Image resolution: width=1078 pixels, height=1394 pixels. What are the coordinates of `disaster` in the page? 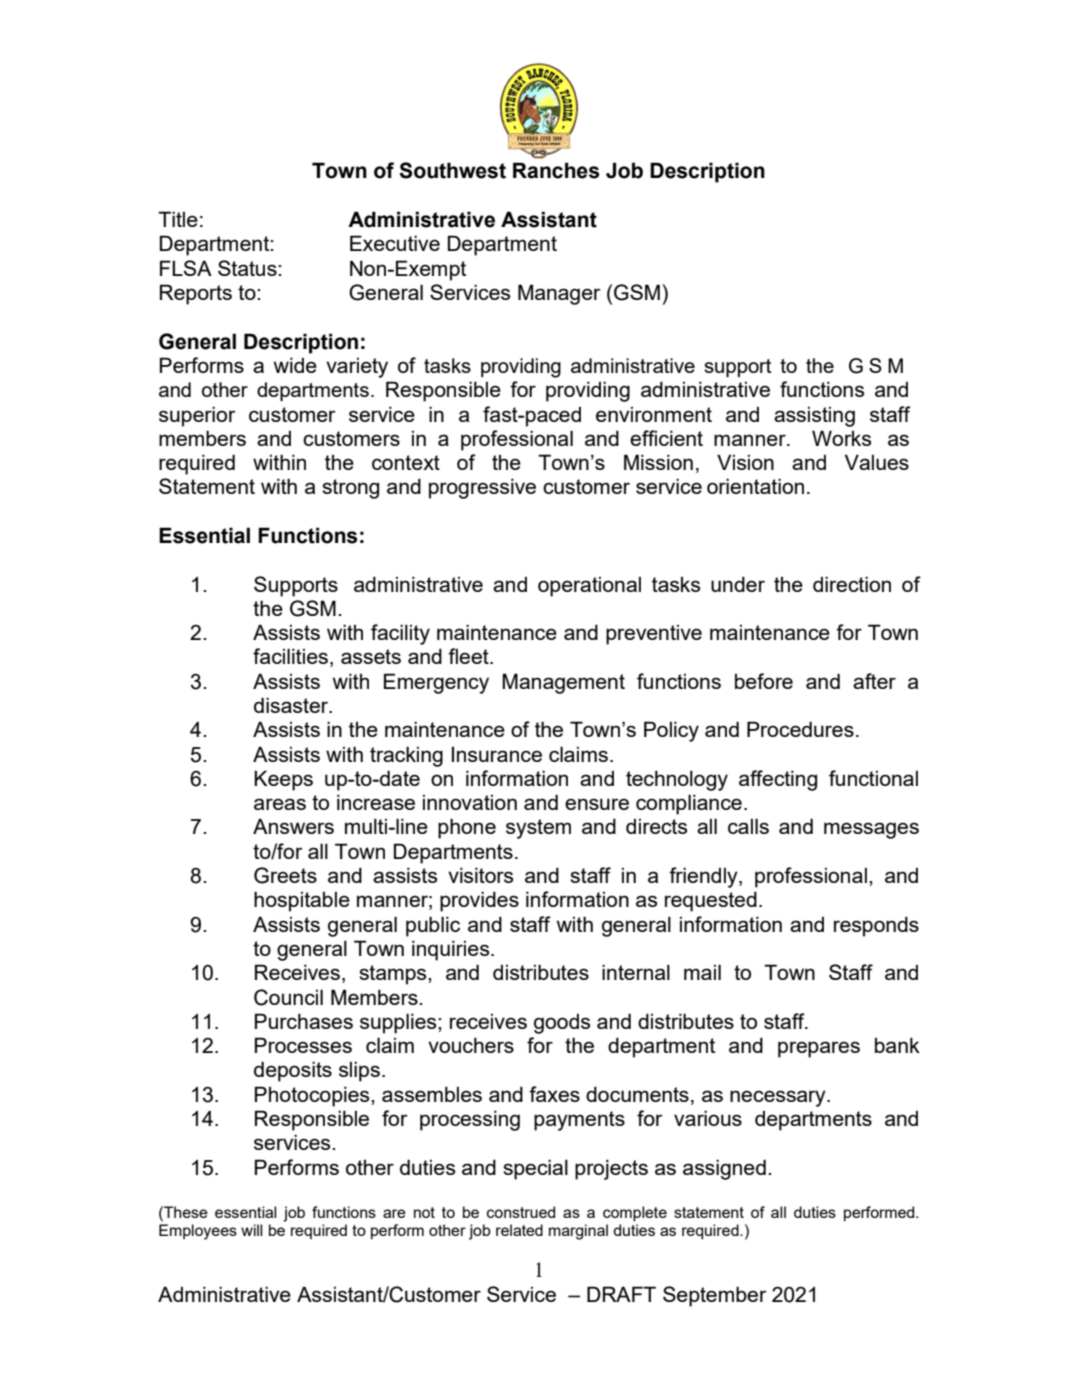 It's located at (292, 705).
